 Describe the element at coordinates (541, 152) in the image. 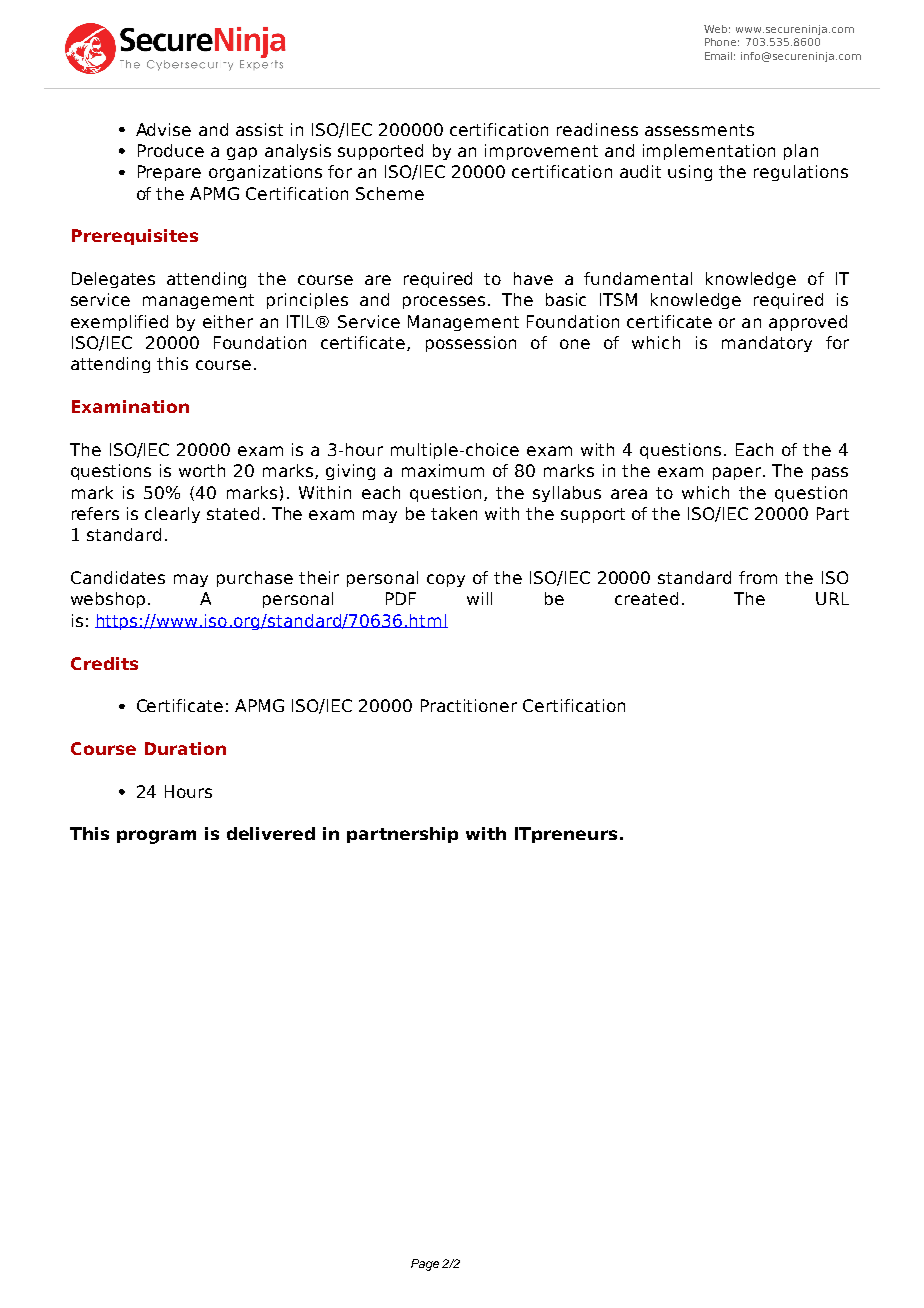

I see `improvement` at that location.
